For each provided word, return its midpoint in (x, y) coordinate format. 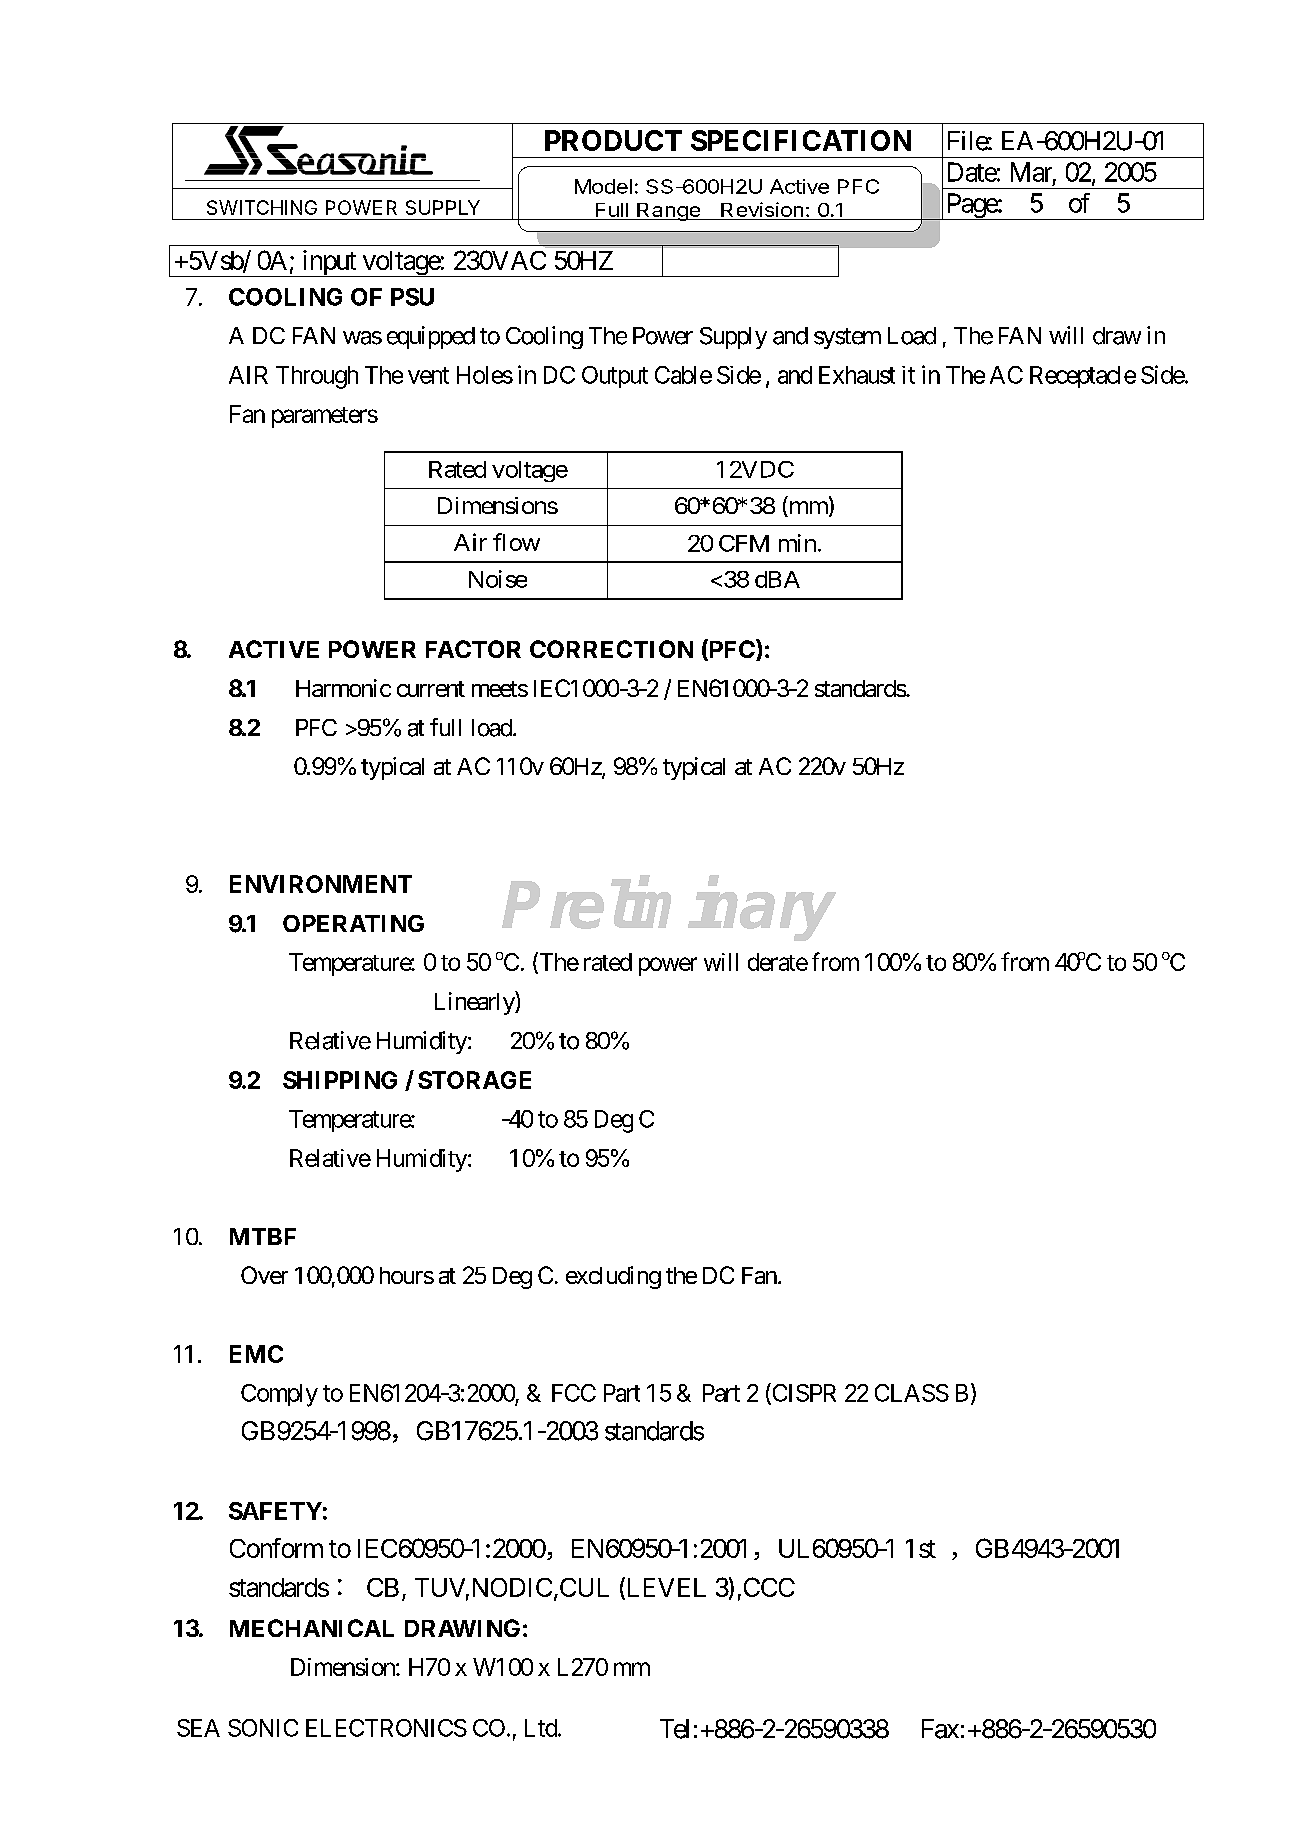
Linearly (475, 1003)
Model (603, 186)
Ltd (542, 1728)
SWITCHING (262, 207)
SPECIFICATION (801, 140)
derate (778, 962)
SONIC (263, 1728)
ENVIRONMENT (321, 884)
